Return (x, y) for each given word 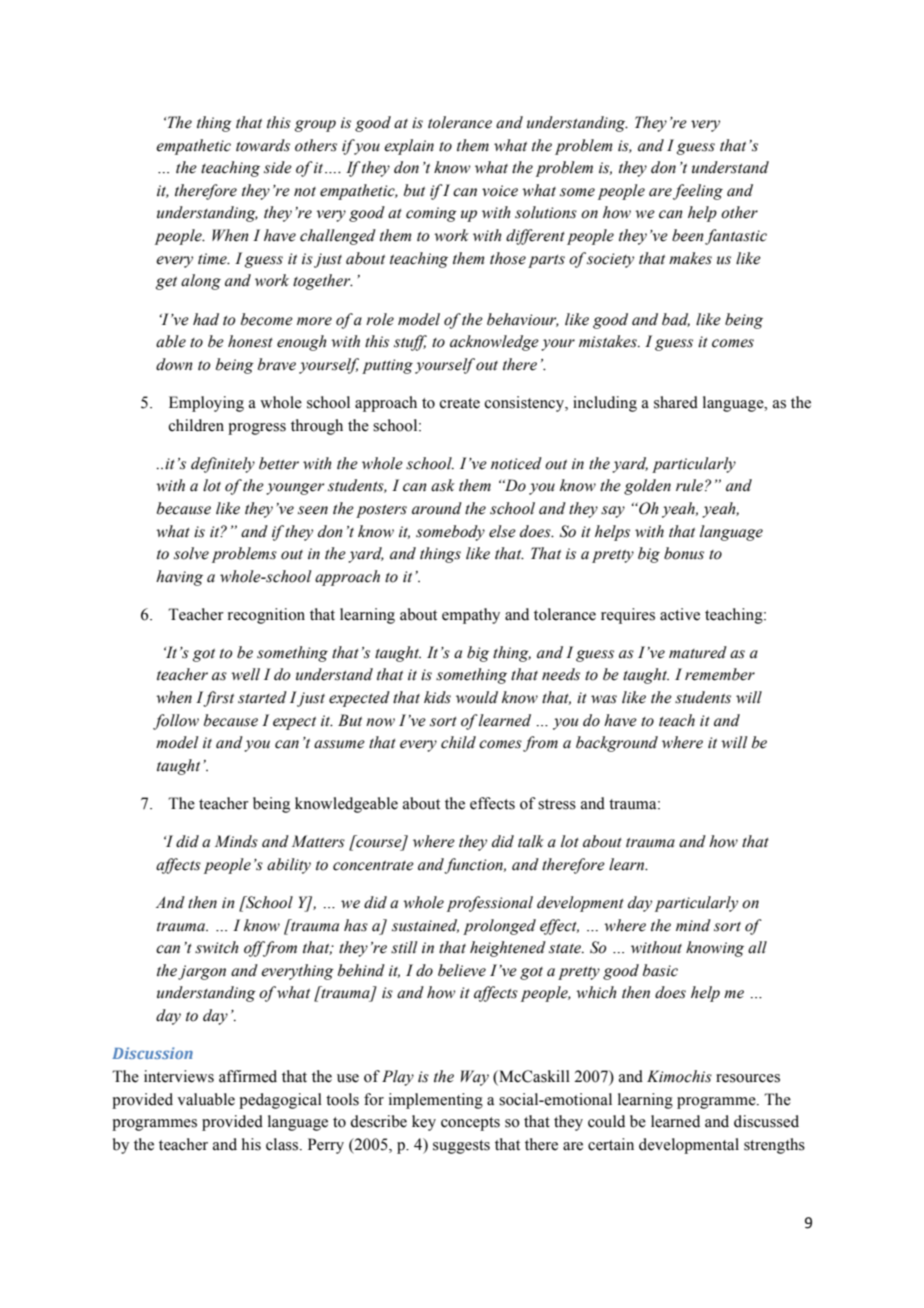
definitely (223, 465)
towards (263, 145)
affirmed (248, 1076)
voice (500, 191)
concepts (470, 1124)
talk (531, 841)
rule (691, 485)
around (437, 508)
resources (748, 1078)
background (617, 744)
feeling (698, 192)
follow (176, 722)
